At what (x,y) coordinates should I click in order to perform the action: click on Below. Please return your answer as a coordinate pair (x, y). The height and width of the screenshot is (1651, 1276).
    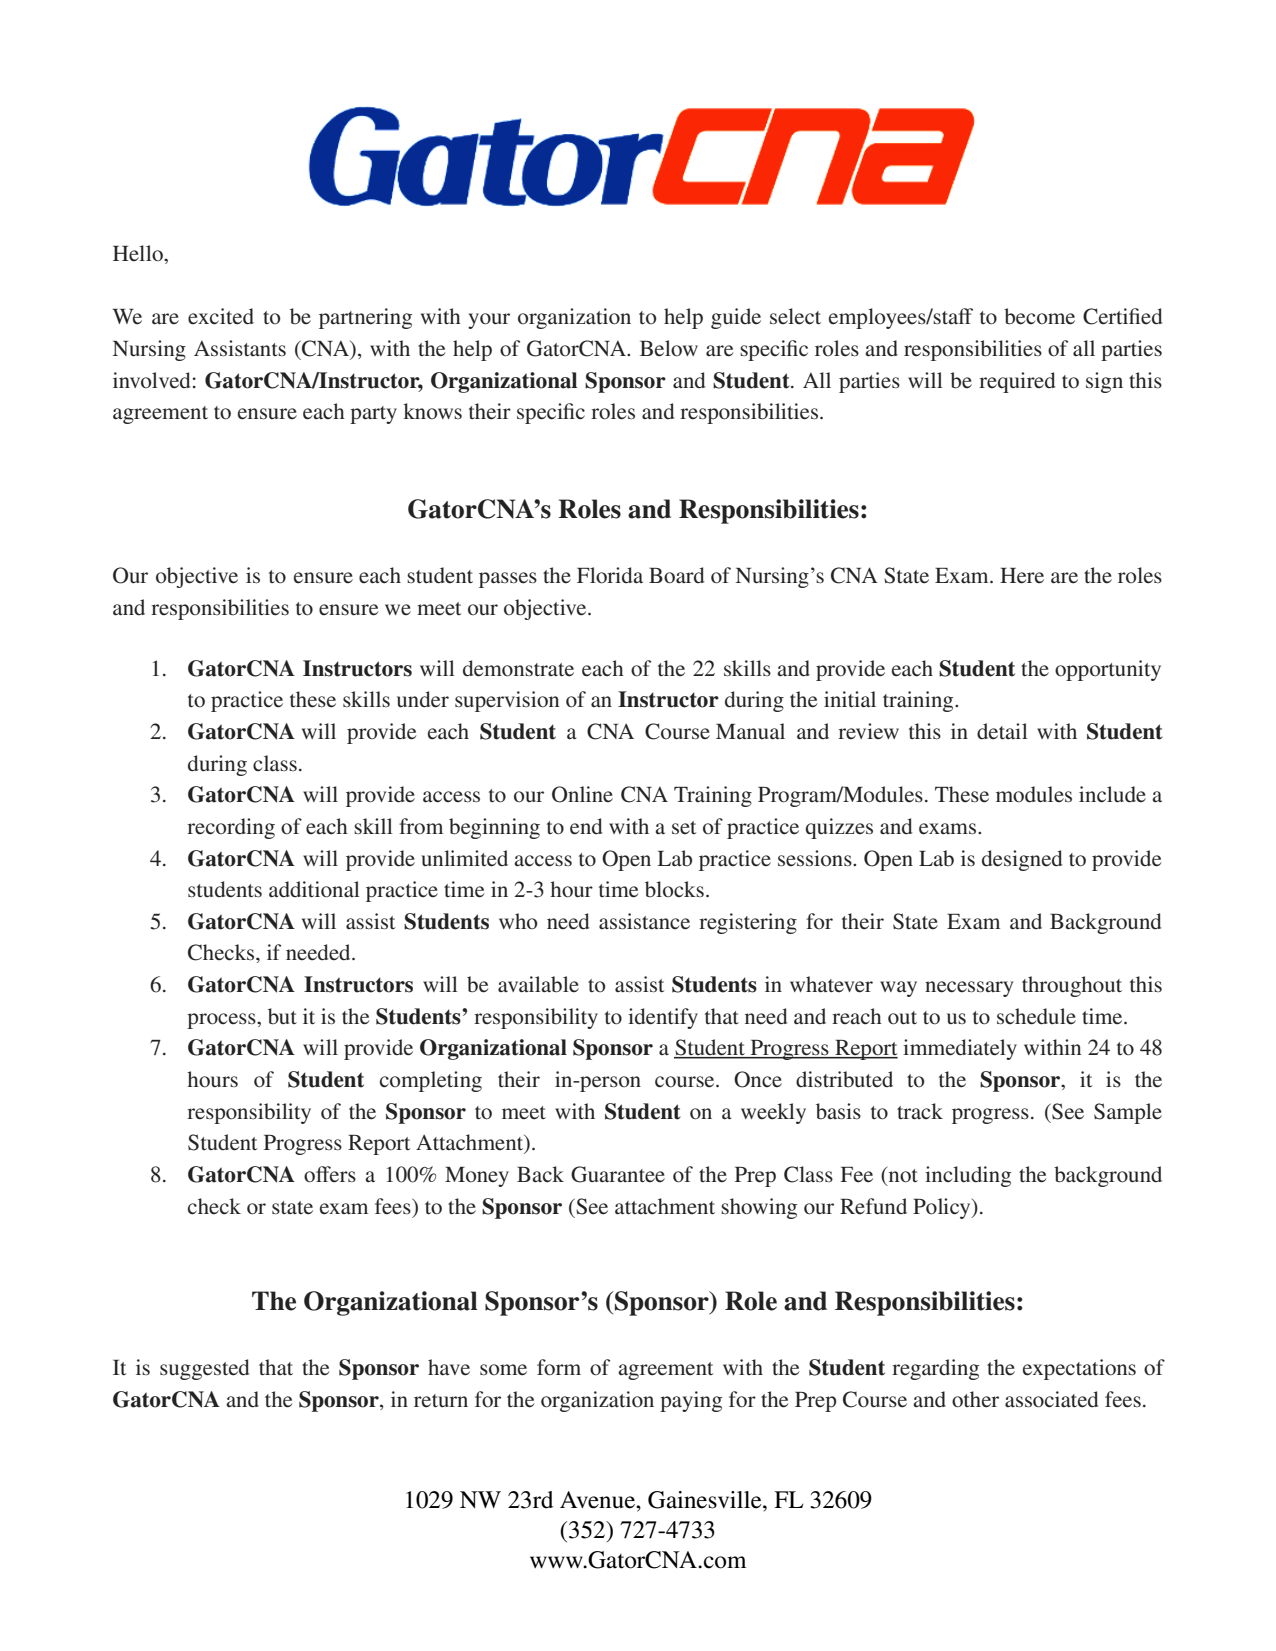
    Looking at the image, I should click on (669, 348).
